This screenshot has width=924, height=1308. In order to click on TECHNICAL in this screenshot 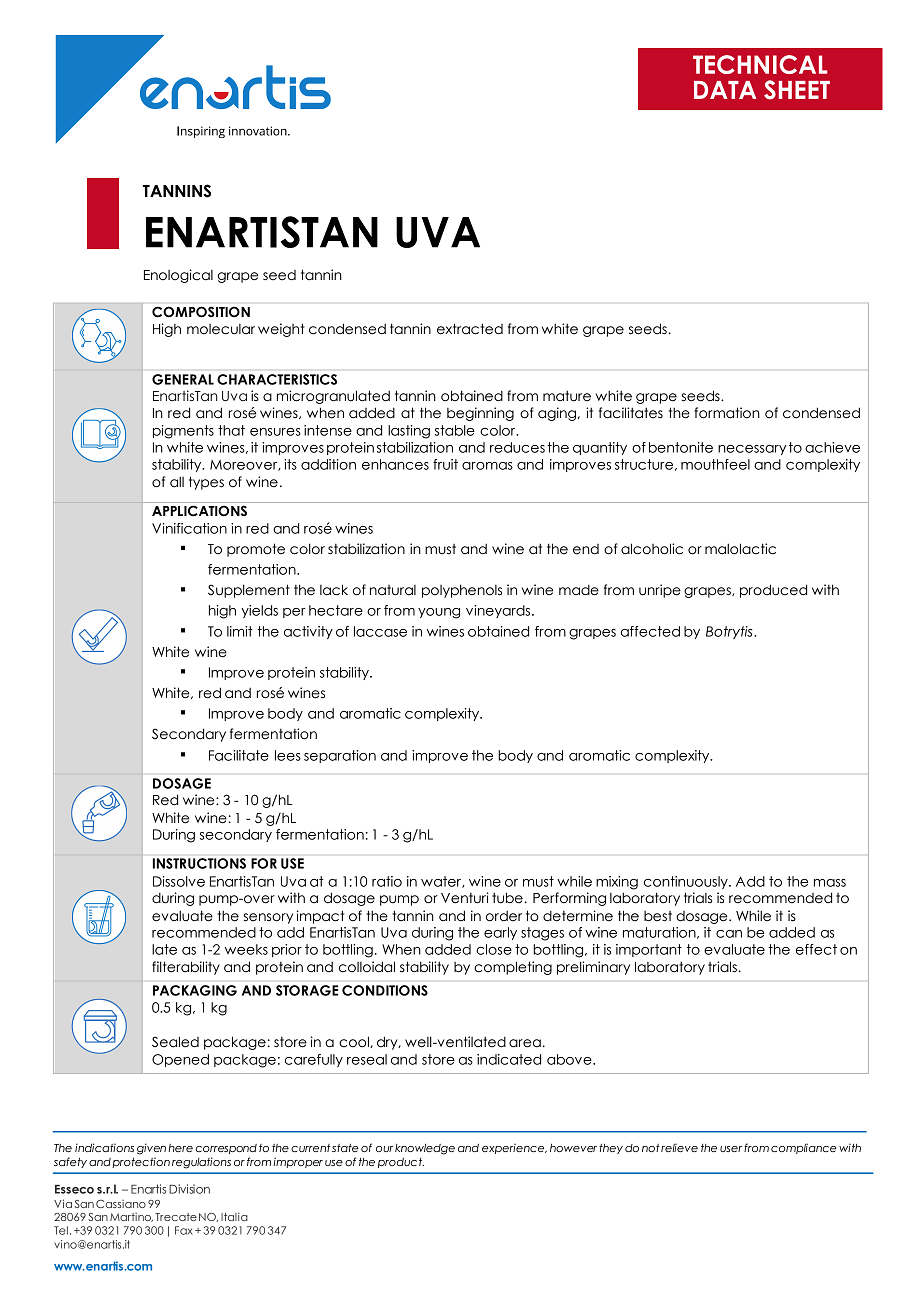, I will do `click(760, 64)`.
